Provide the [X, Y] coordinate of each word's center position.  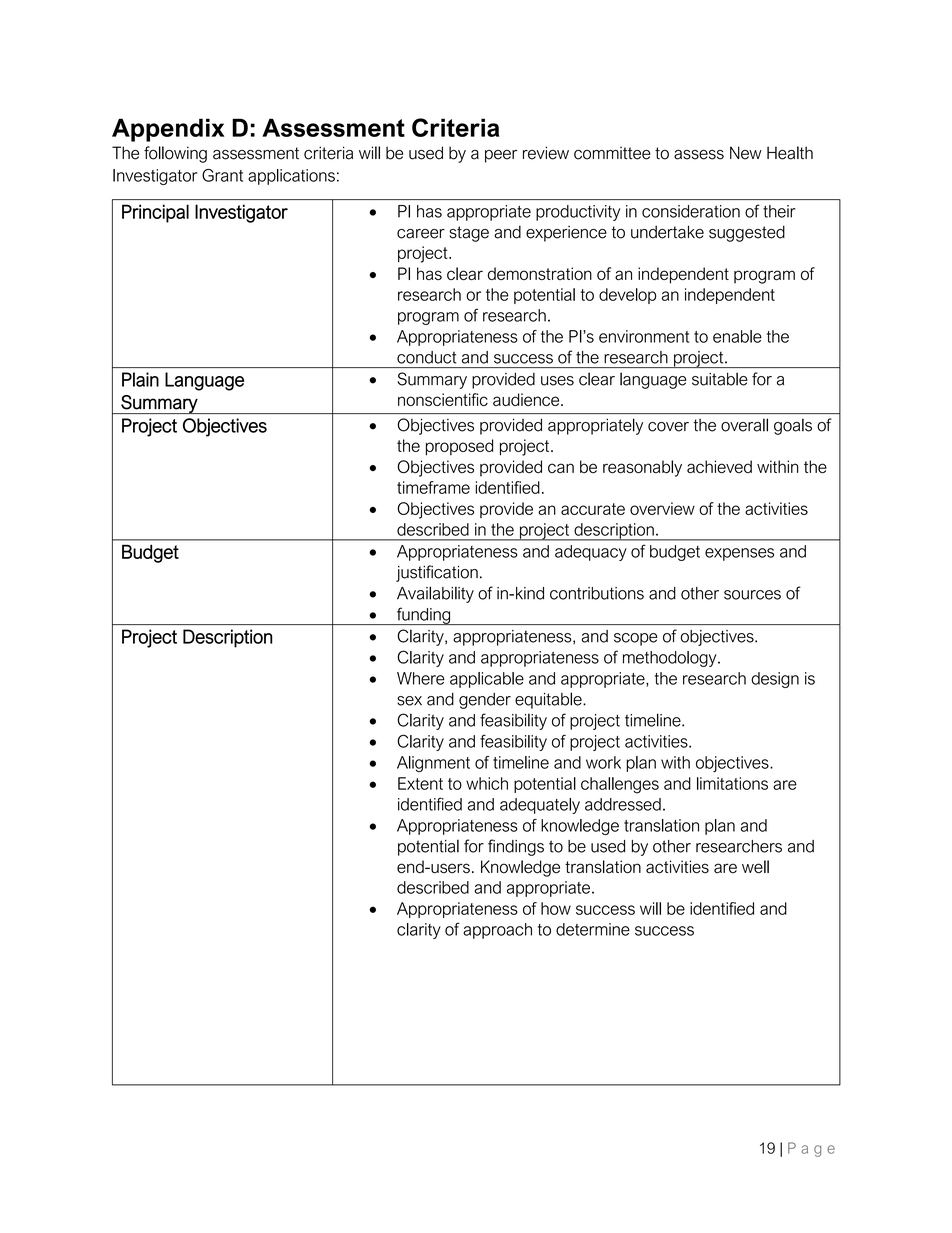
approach [497, 931]
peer [501, 156]
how [556, 908]
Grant [222, 175]
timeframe [433, 487]
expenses [739, 554]
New [746, 153]
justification [437, 573]
